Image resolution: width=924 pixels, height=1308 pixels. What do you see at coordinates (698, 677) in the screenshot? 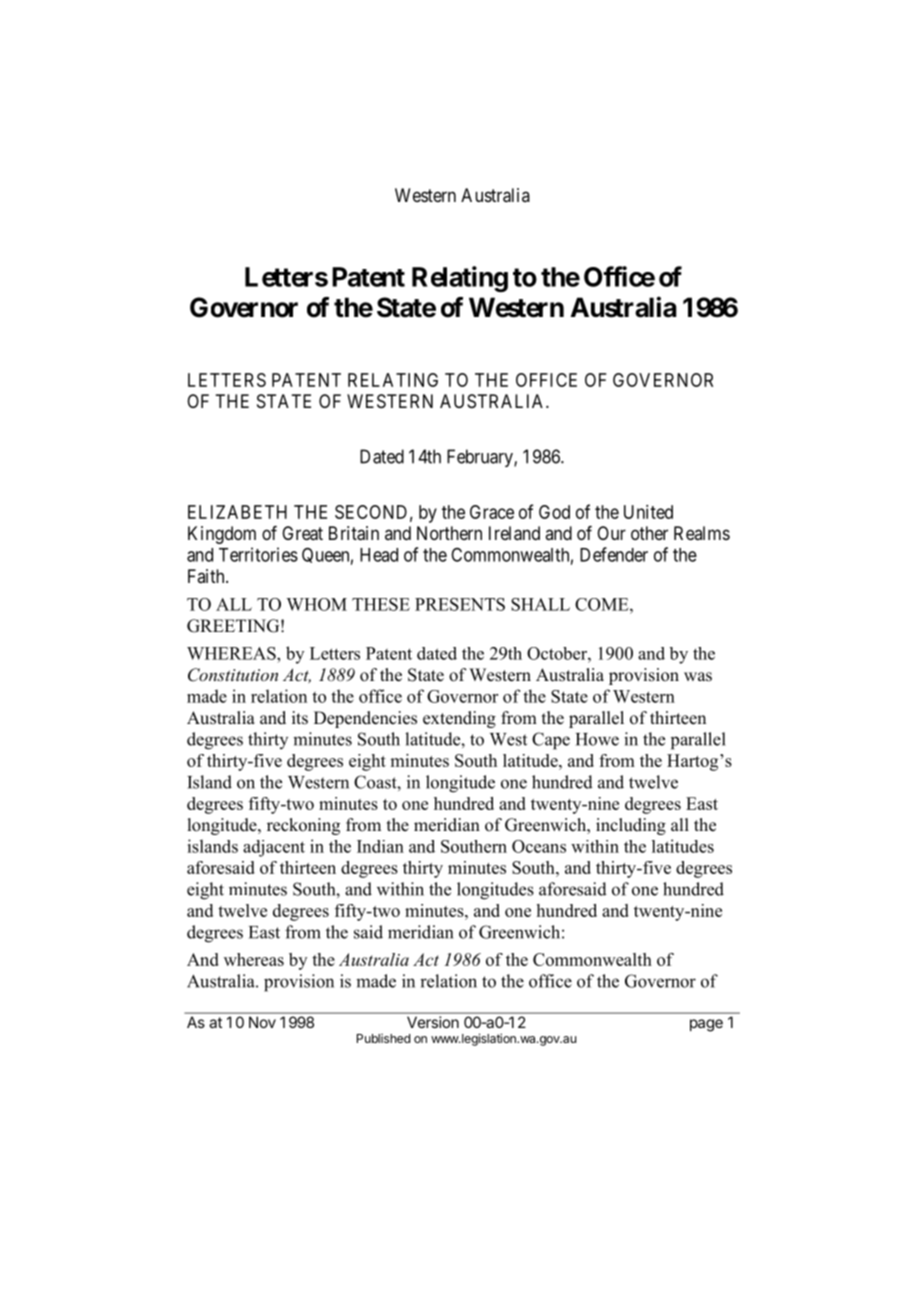
I see `was` at bounding box center [698, 677].
